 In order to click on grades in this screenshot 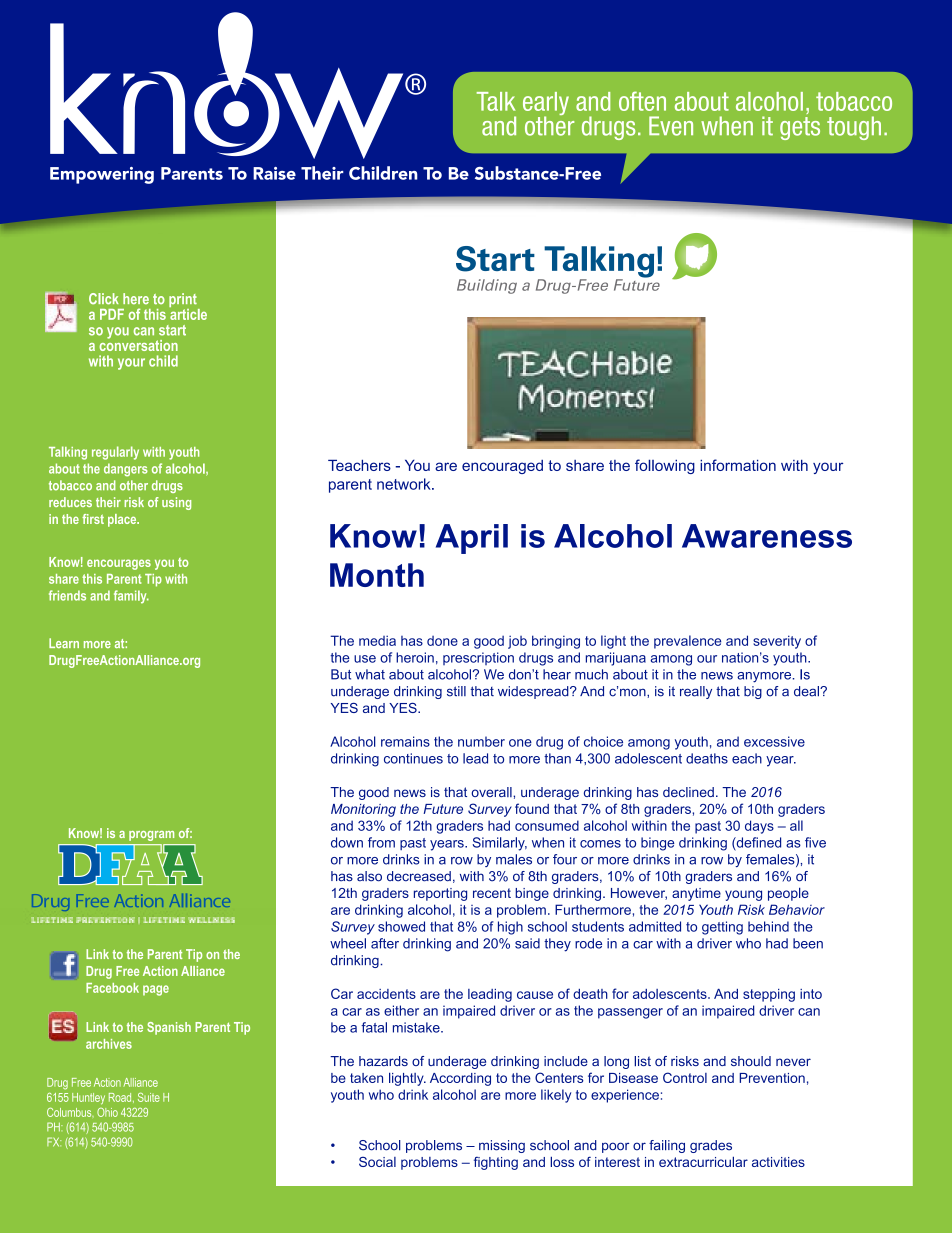, I will do `click(711, 1146)`.
